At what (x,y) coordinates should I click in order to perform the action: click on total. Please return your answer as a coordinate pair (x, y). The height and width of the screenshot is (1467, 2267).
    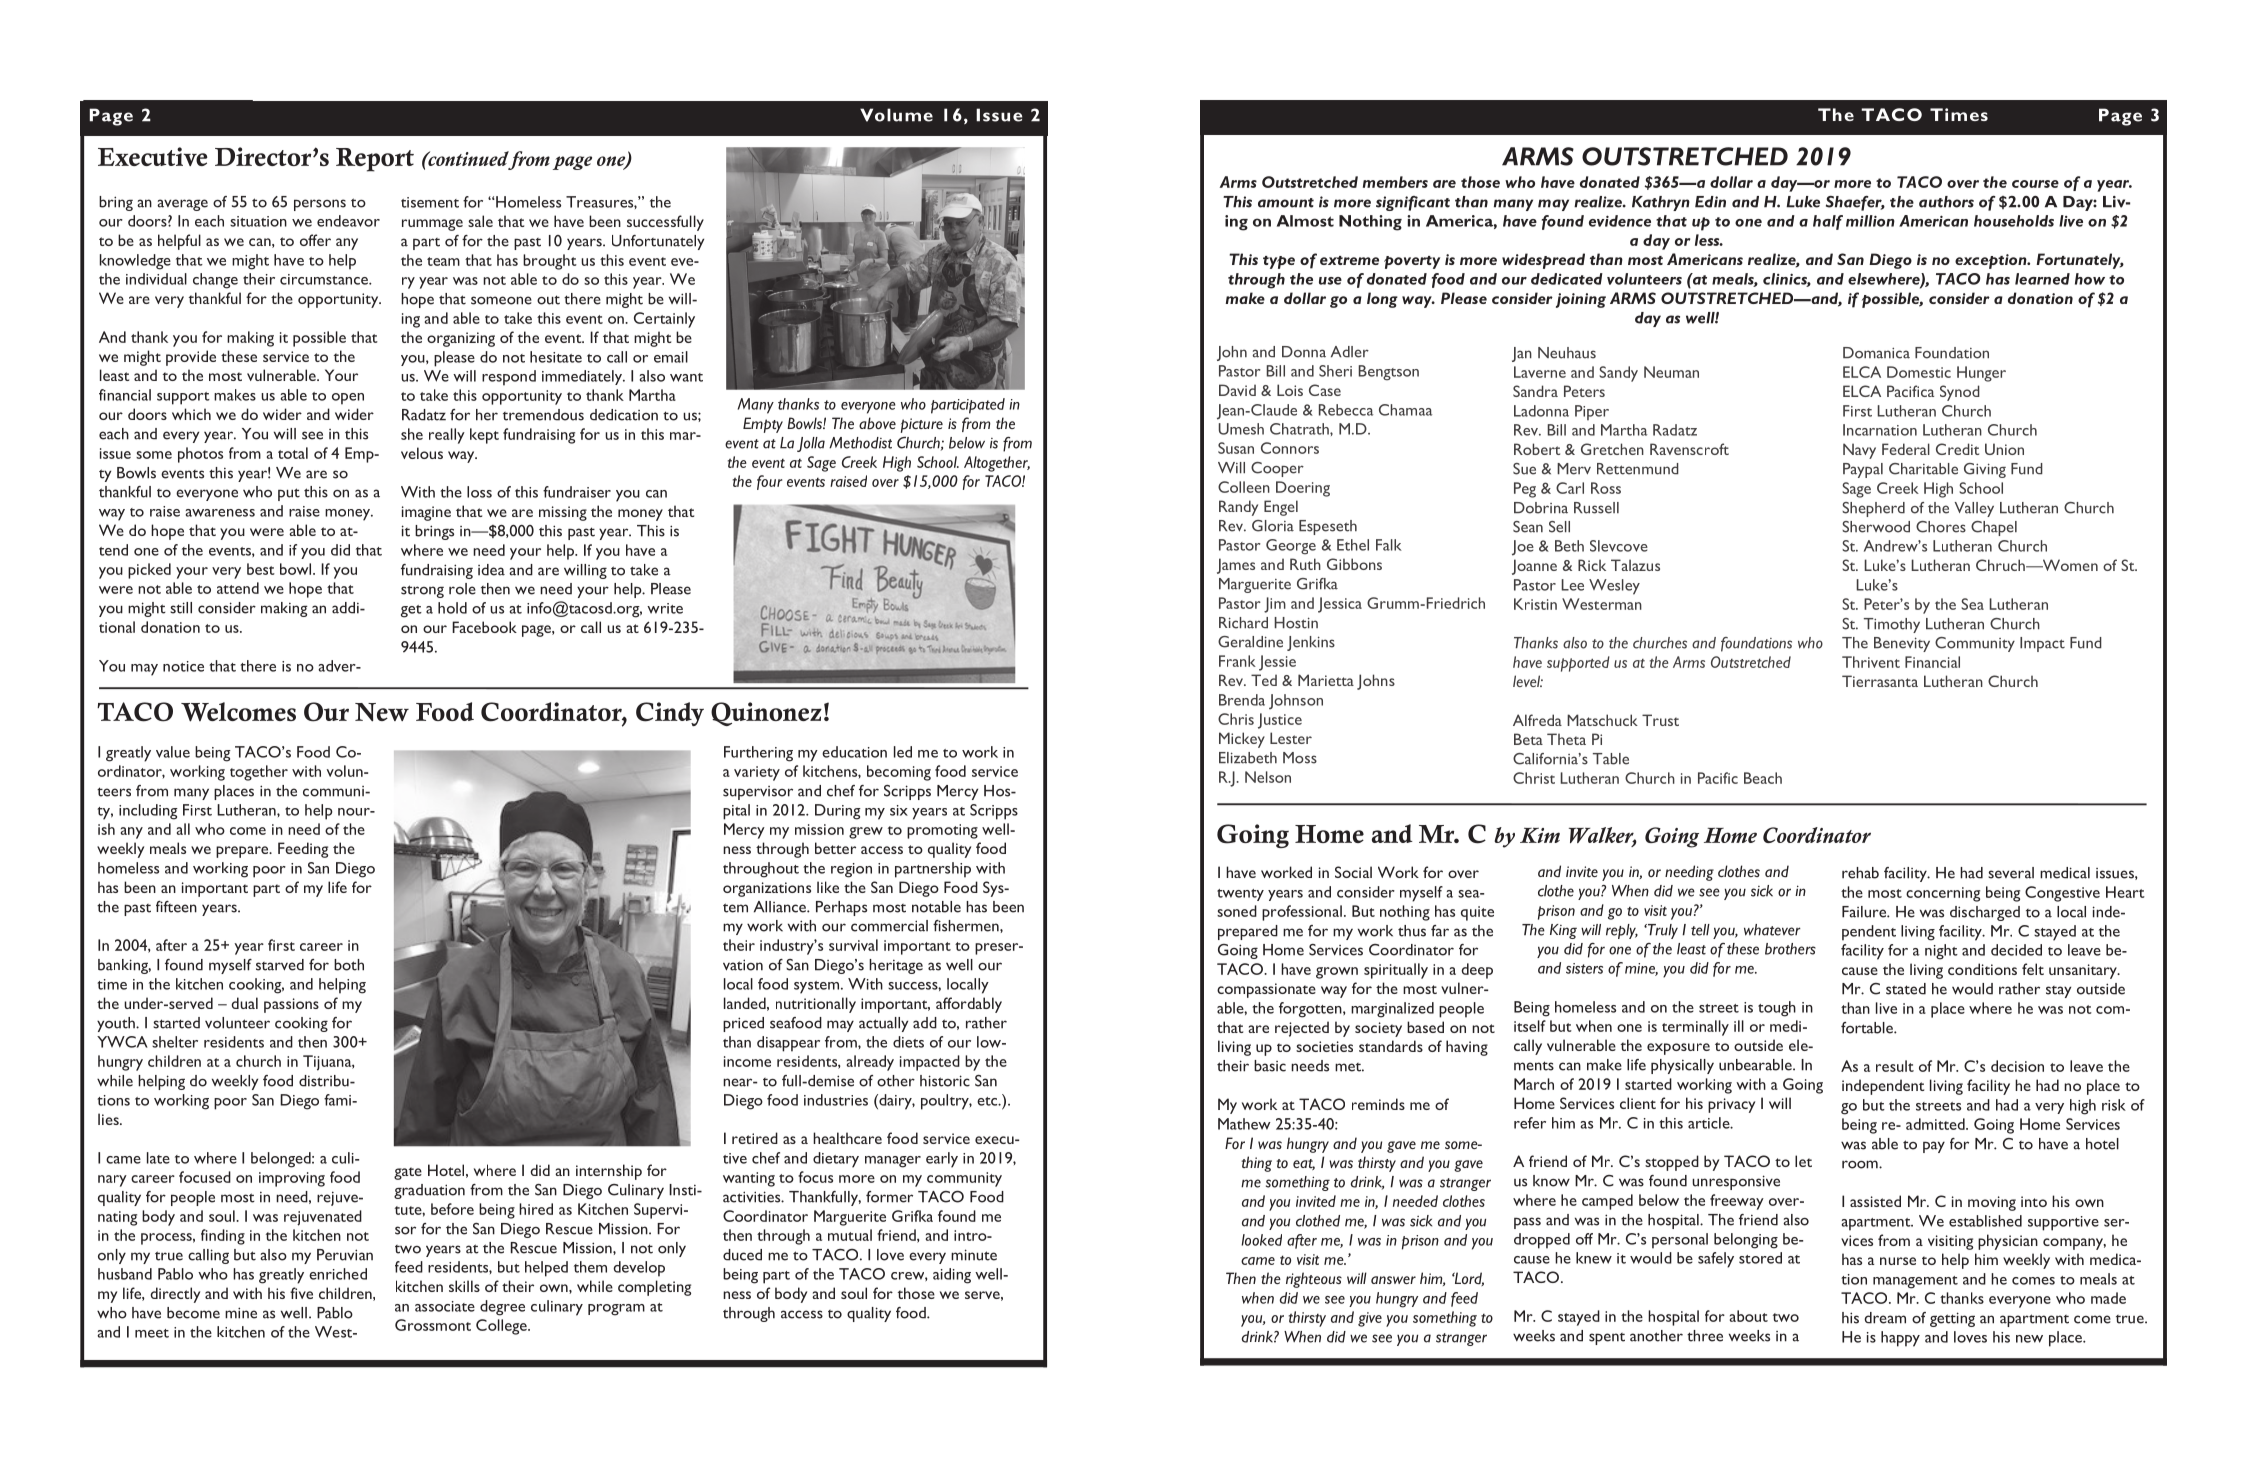
    Looking at the image, I should click on (293, 453).
